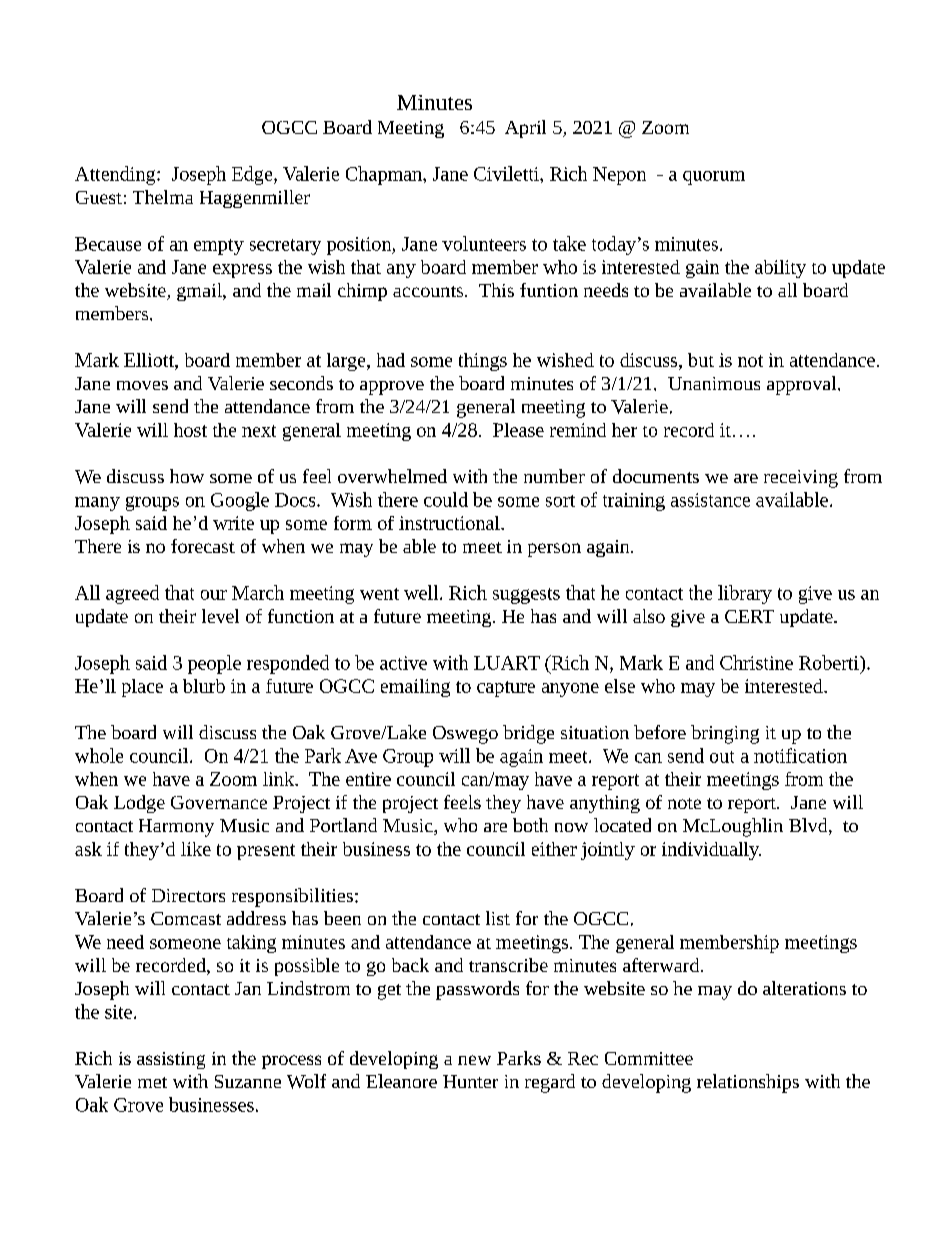 This document has height=1233, width=952. I want to click on CERT, so click(749, 616).
